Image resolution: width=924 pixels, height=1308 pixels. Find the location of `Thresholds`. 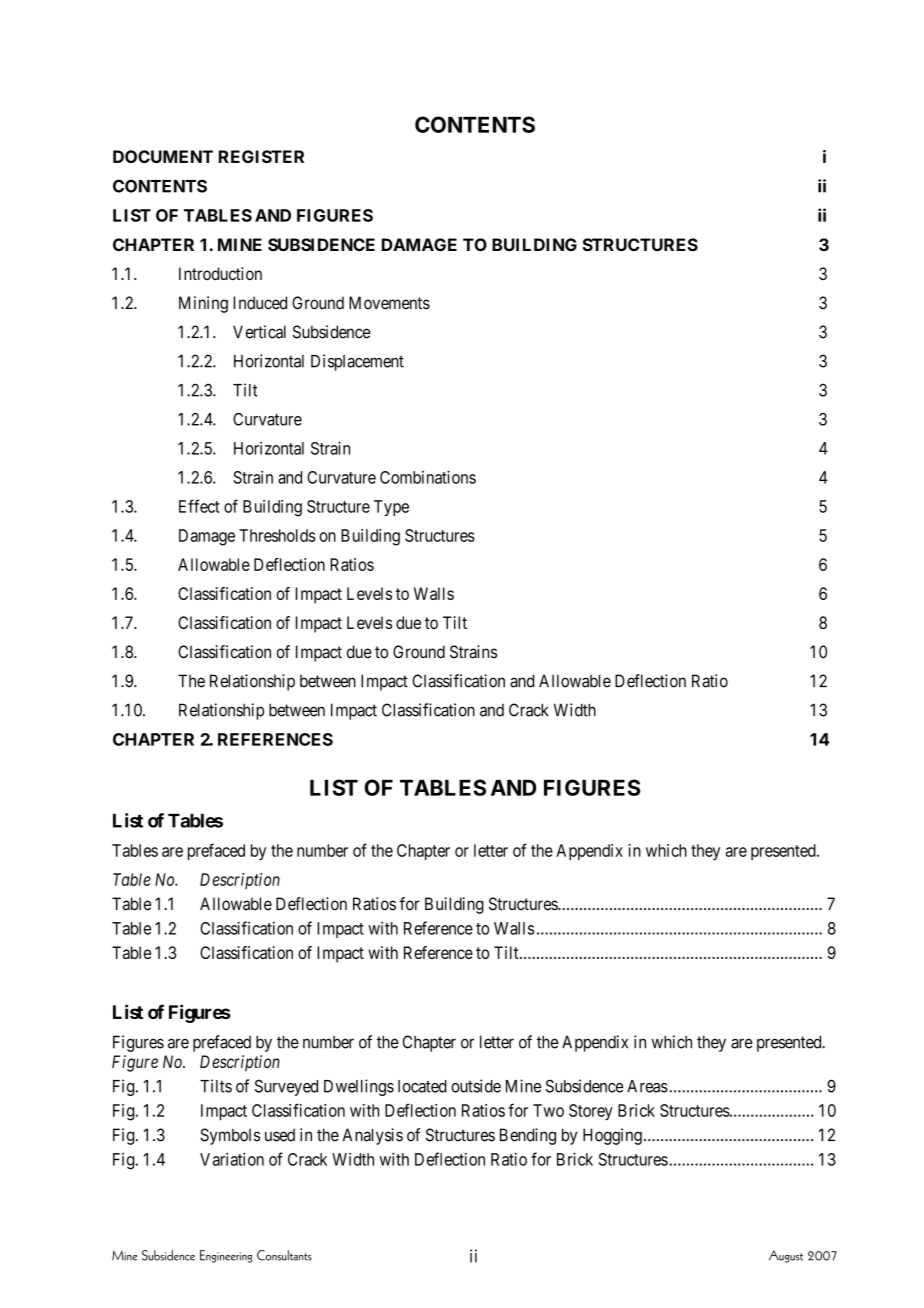

Thresholds is located at coordinates (277, 535).
